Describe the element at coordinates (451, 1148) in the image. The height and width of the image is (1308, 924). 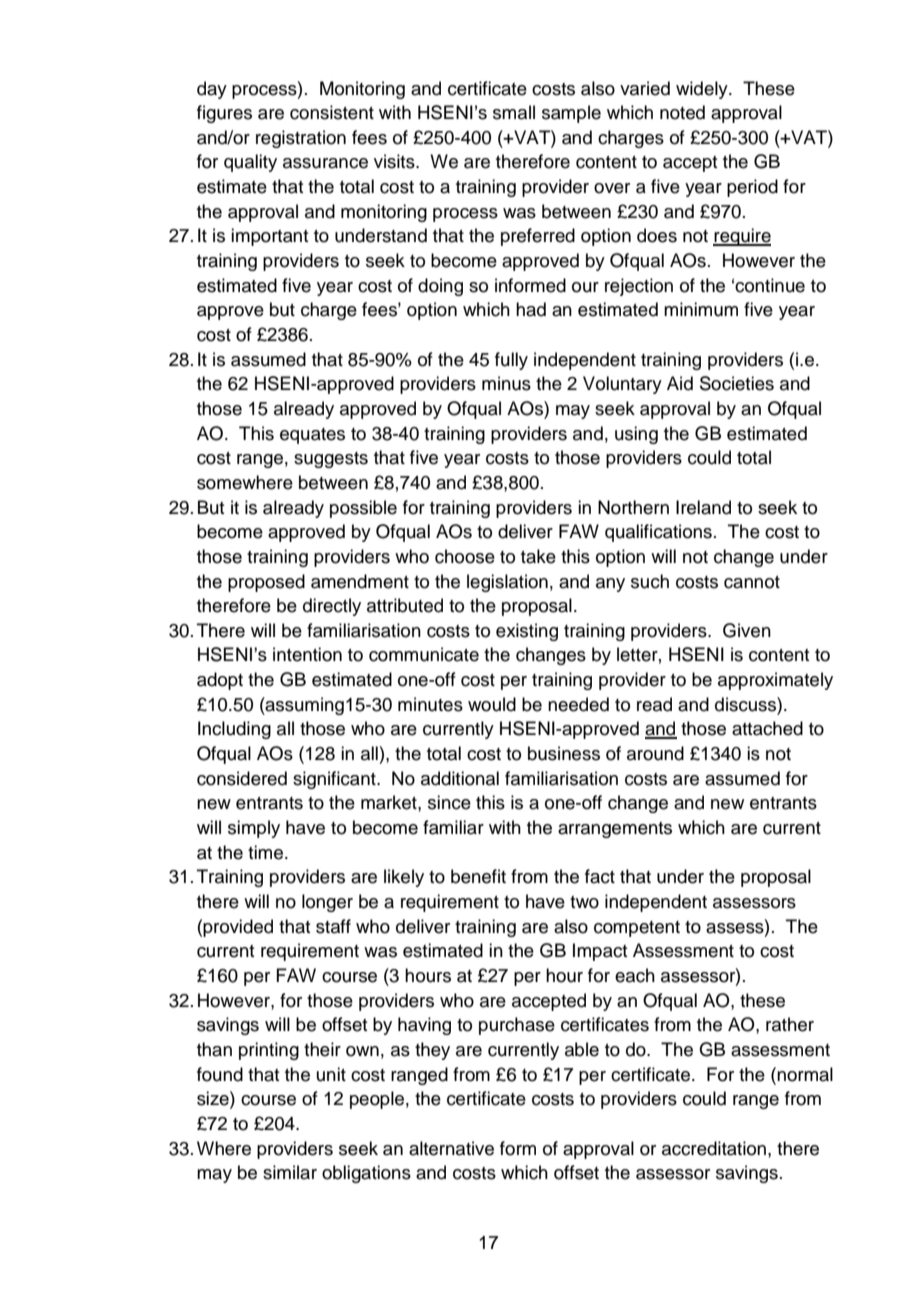
I see `alternative` at that location.
